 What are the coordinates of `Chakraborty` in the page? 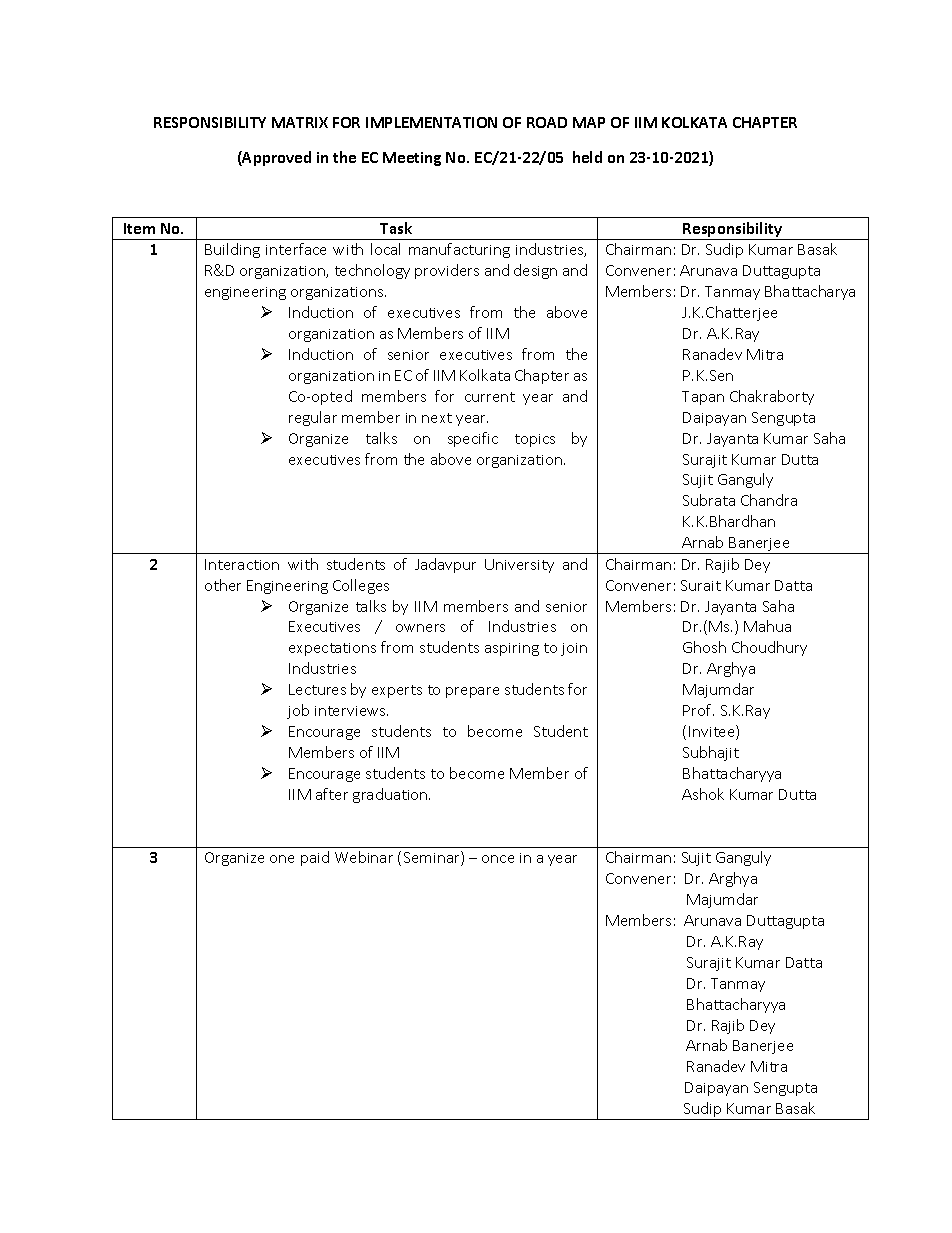 It's located at (772, 397).
